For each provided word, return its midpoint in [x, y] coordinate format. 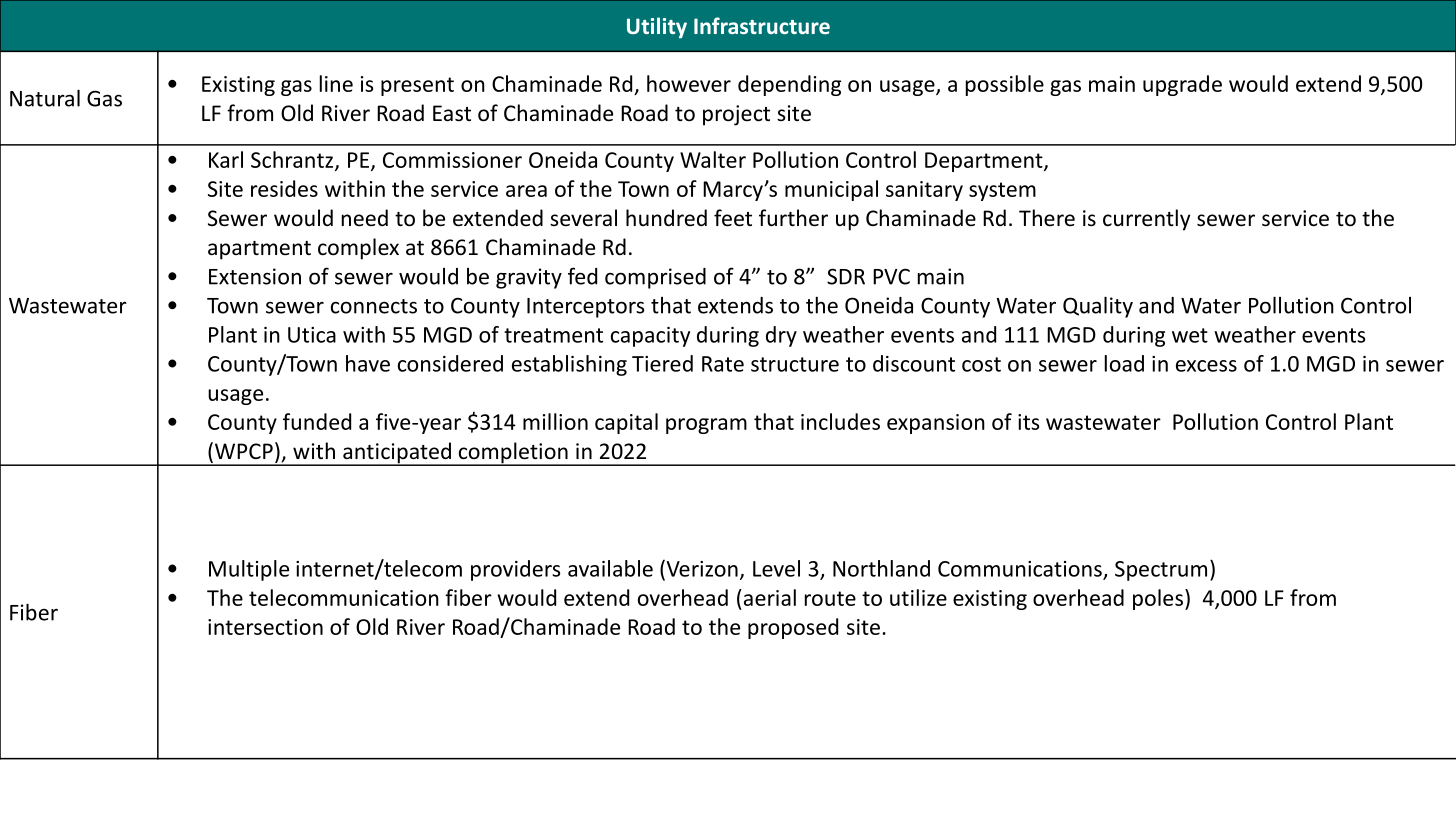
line [336, 83]
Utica [312, 335]
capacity [650, 337]
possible [1005, 85]
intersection [265, 627]
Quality [1098, 307]
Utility [657, 28]
